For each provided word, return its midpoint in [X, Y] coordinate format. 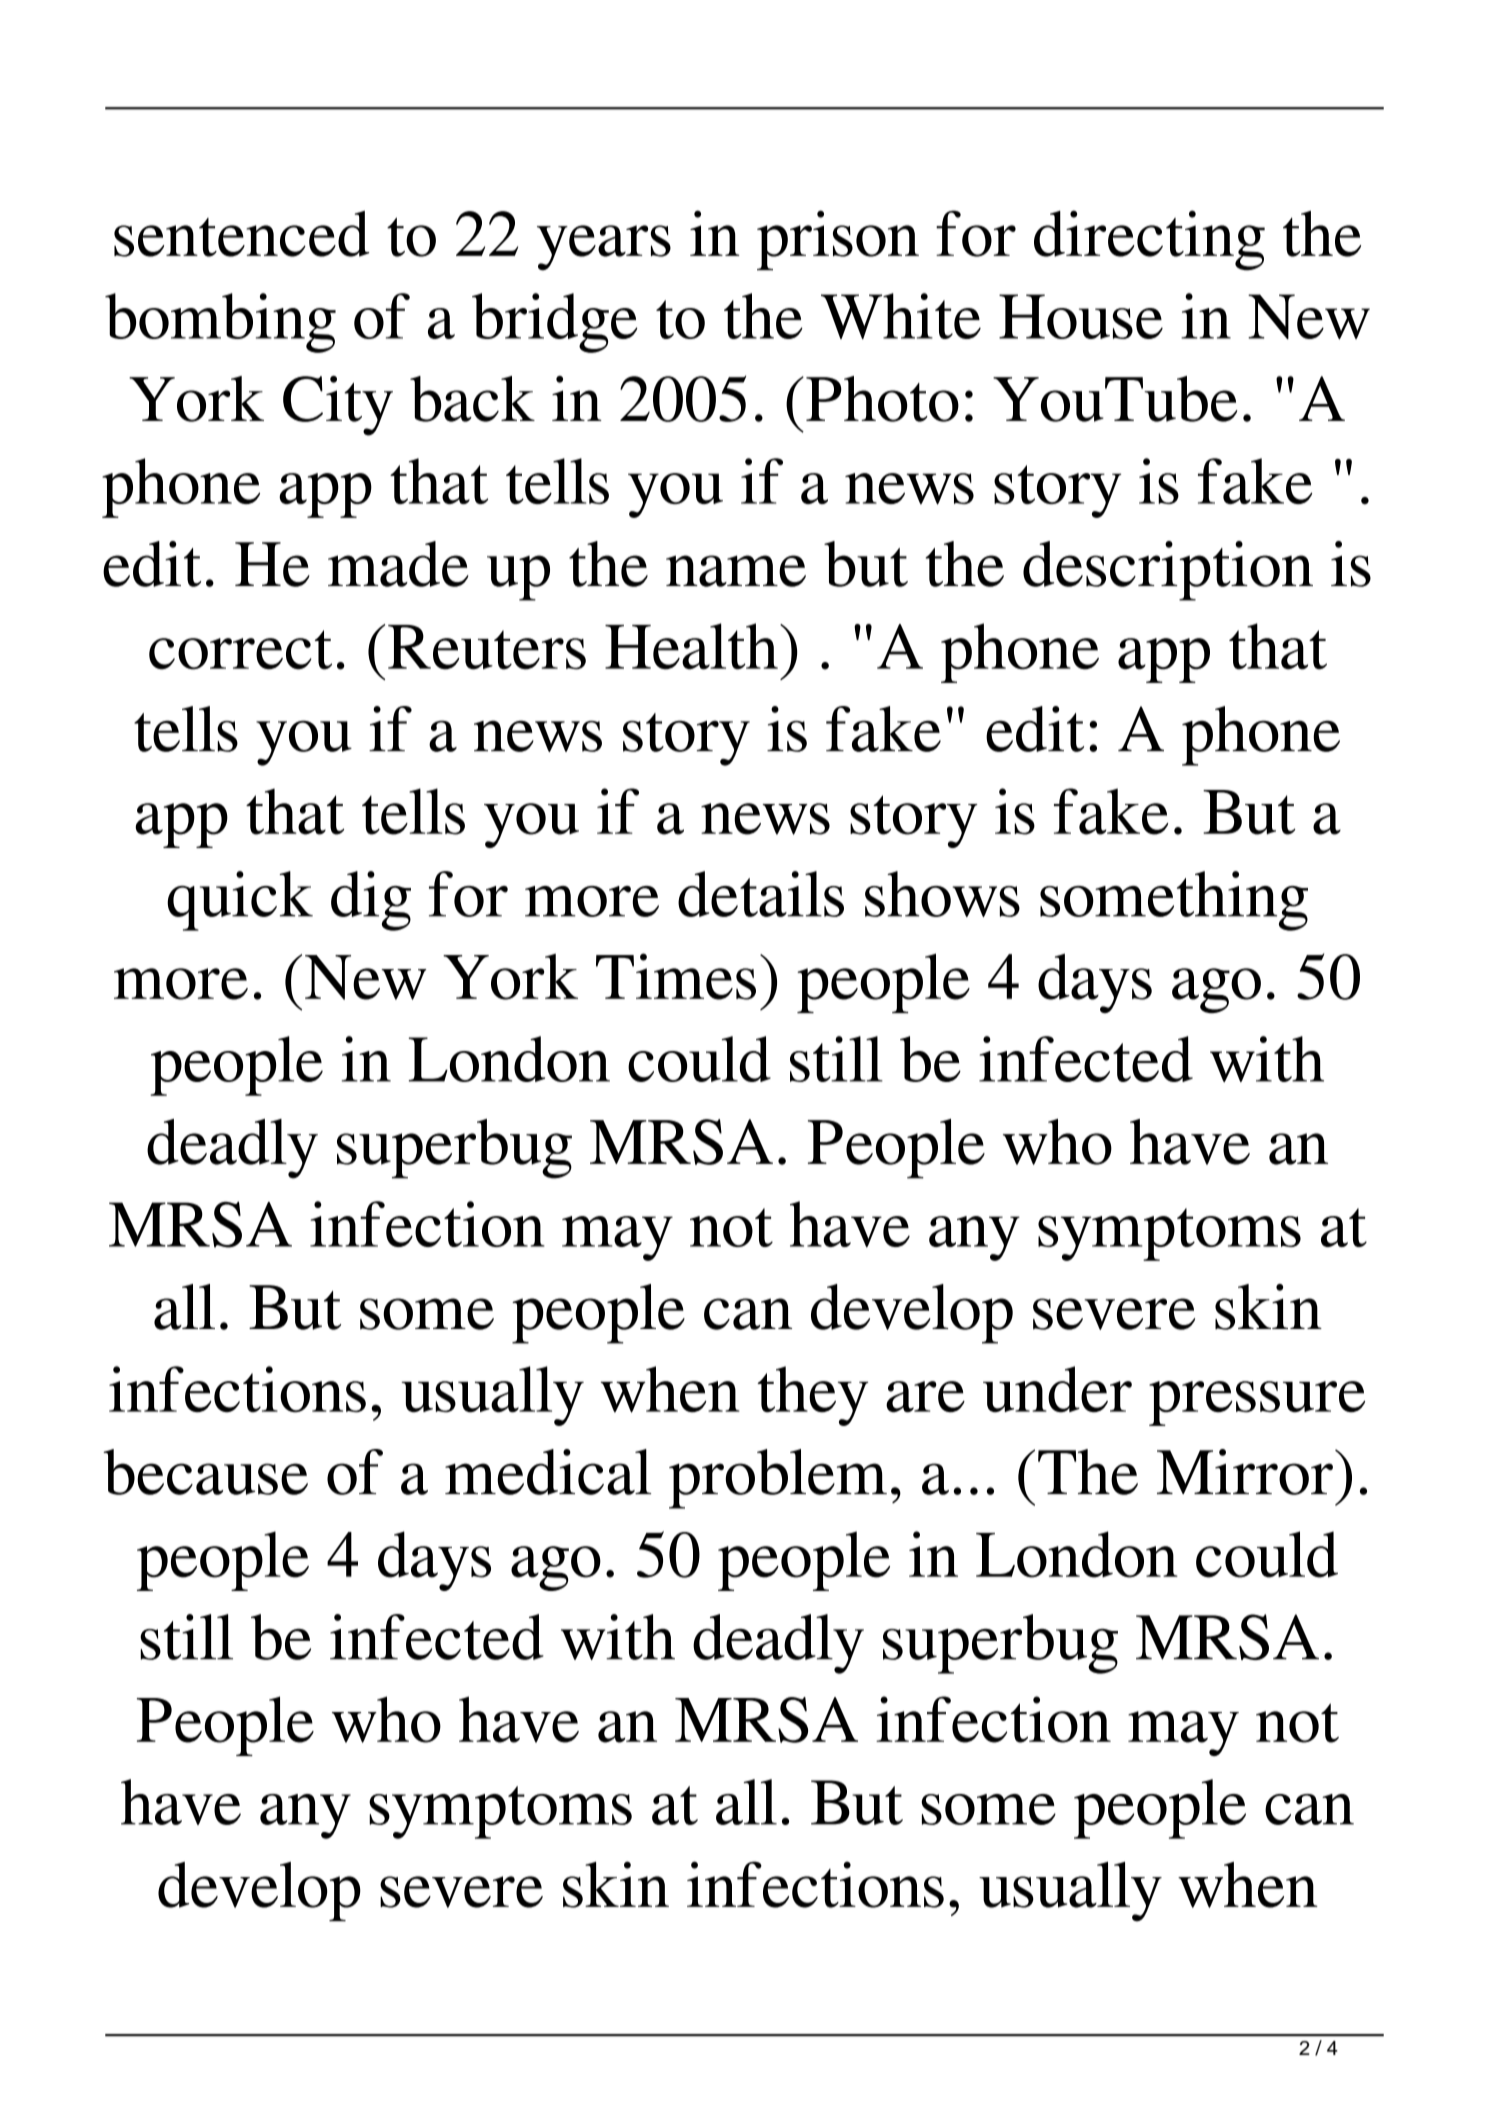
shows [942, 894]
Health [691, 646]
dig [371, 901]
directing [1149, 240]
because [205, 1472]
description [1168, 571]
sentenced [242, 234]
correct [240, 650]
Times [676, 976]
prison [838, 240]
